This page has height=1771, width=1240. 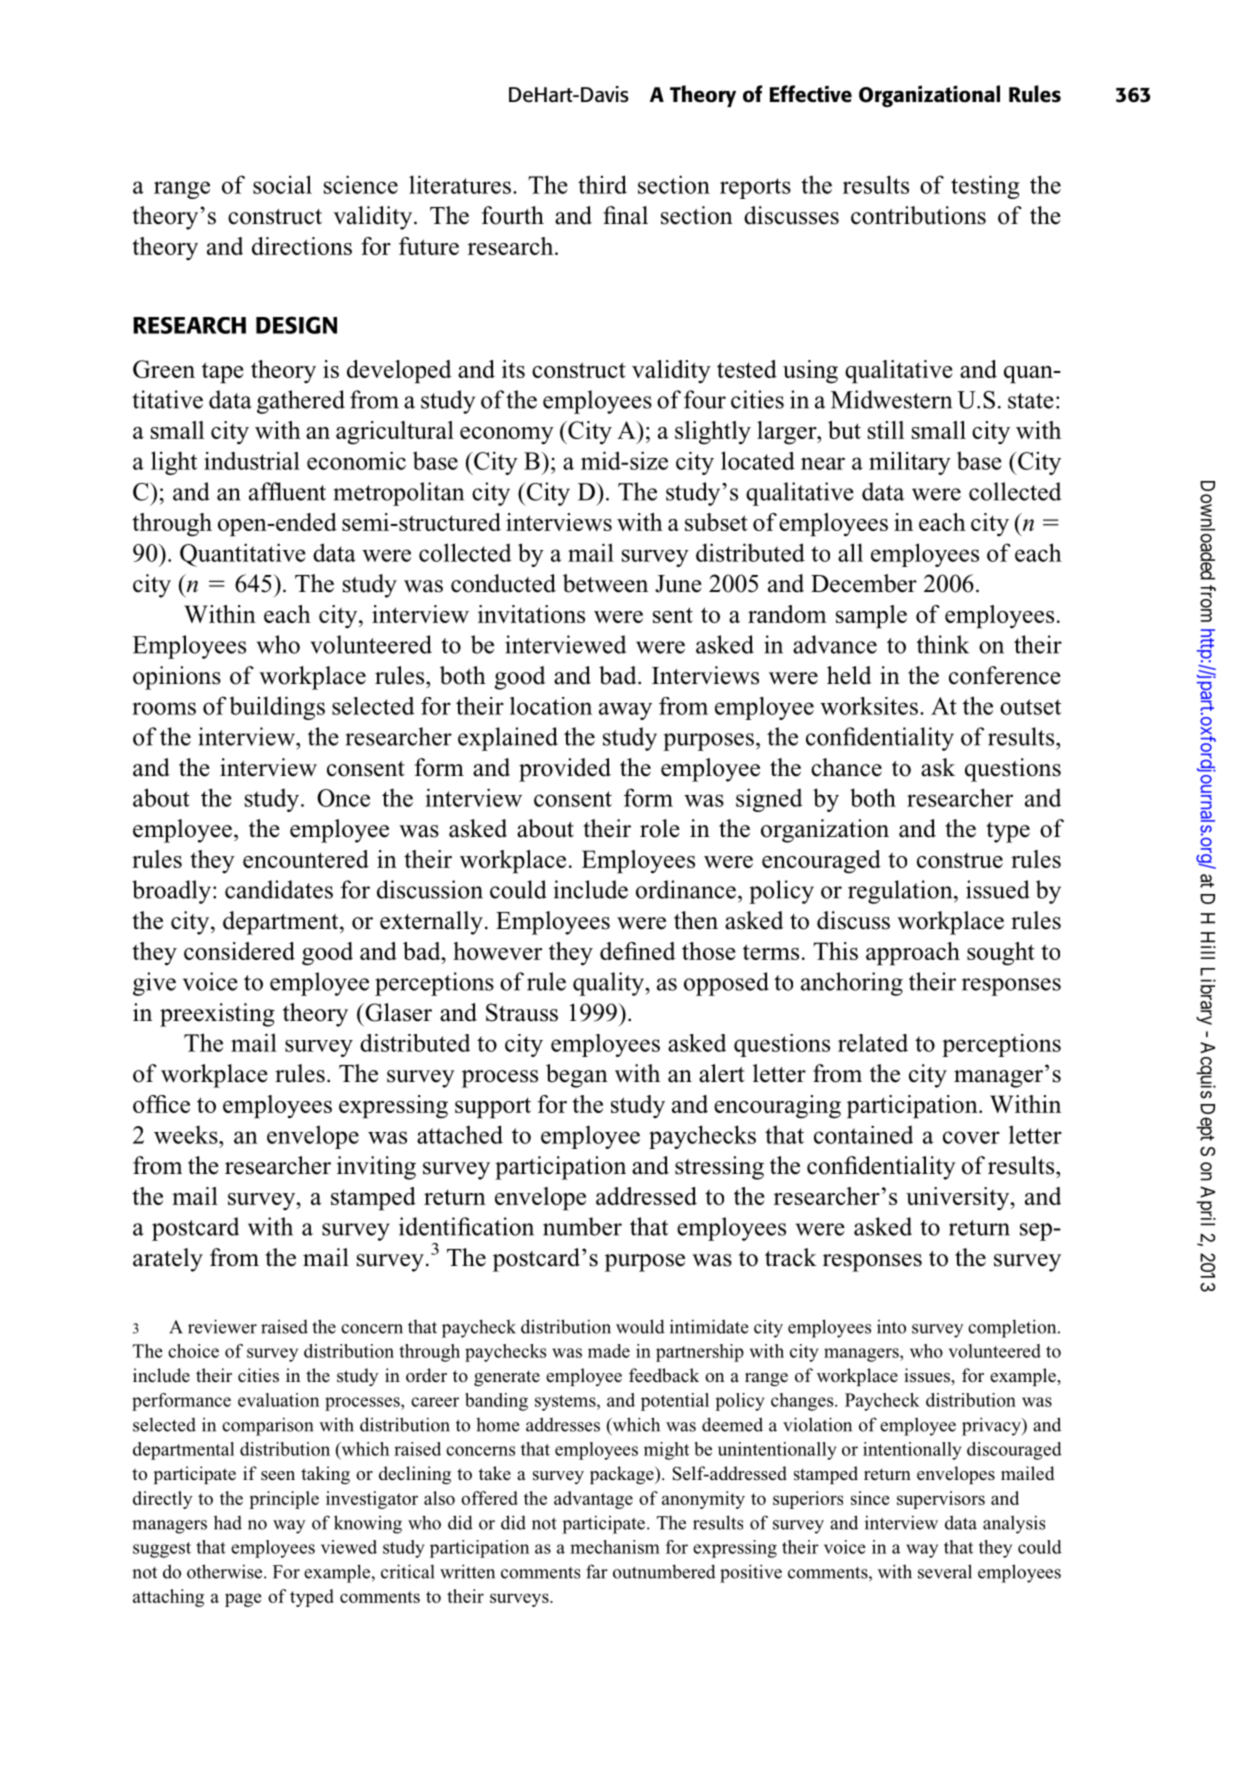 What do you see at coordinates (985, 187) in the page?
I see `testing` at bounding box center [985, 187].
